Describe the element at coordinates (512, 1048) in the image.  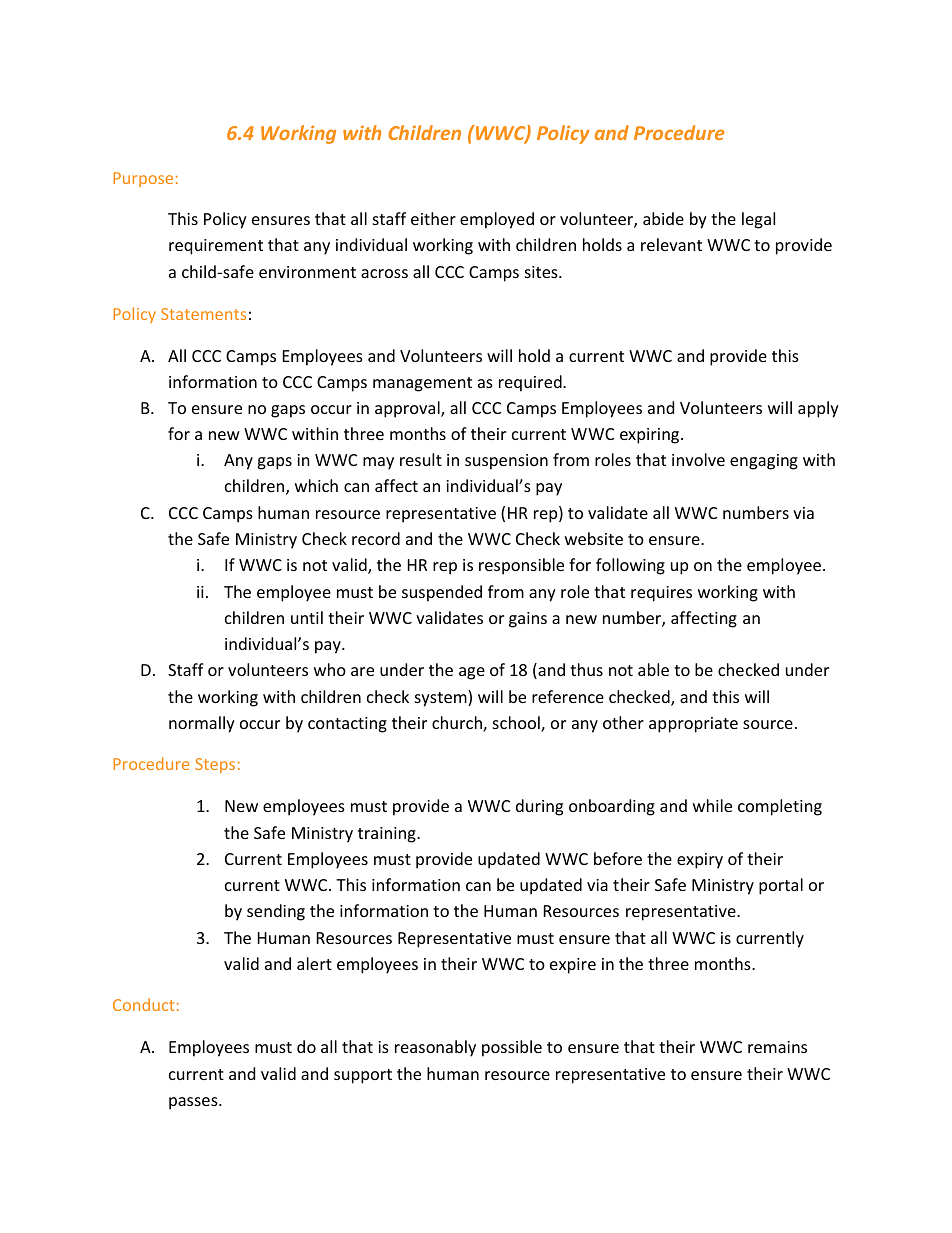
I see `possible` at that location.
